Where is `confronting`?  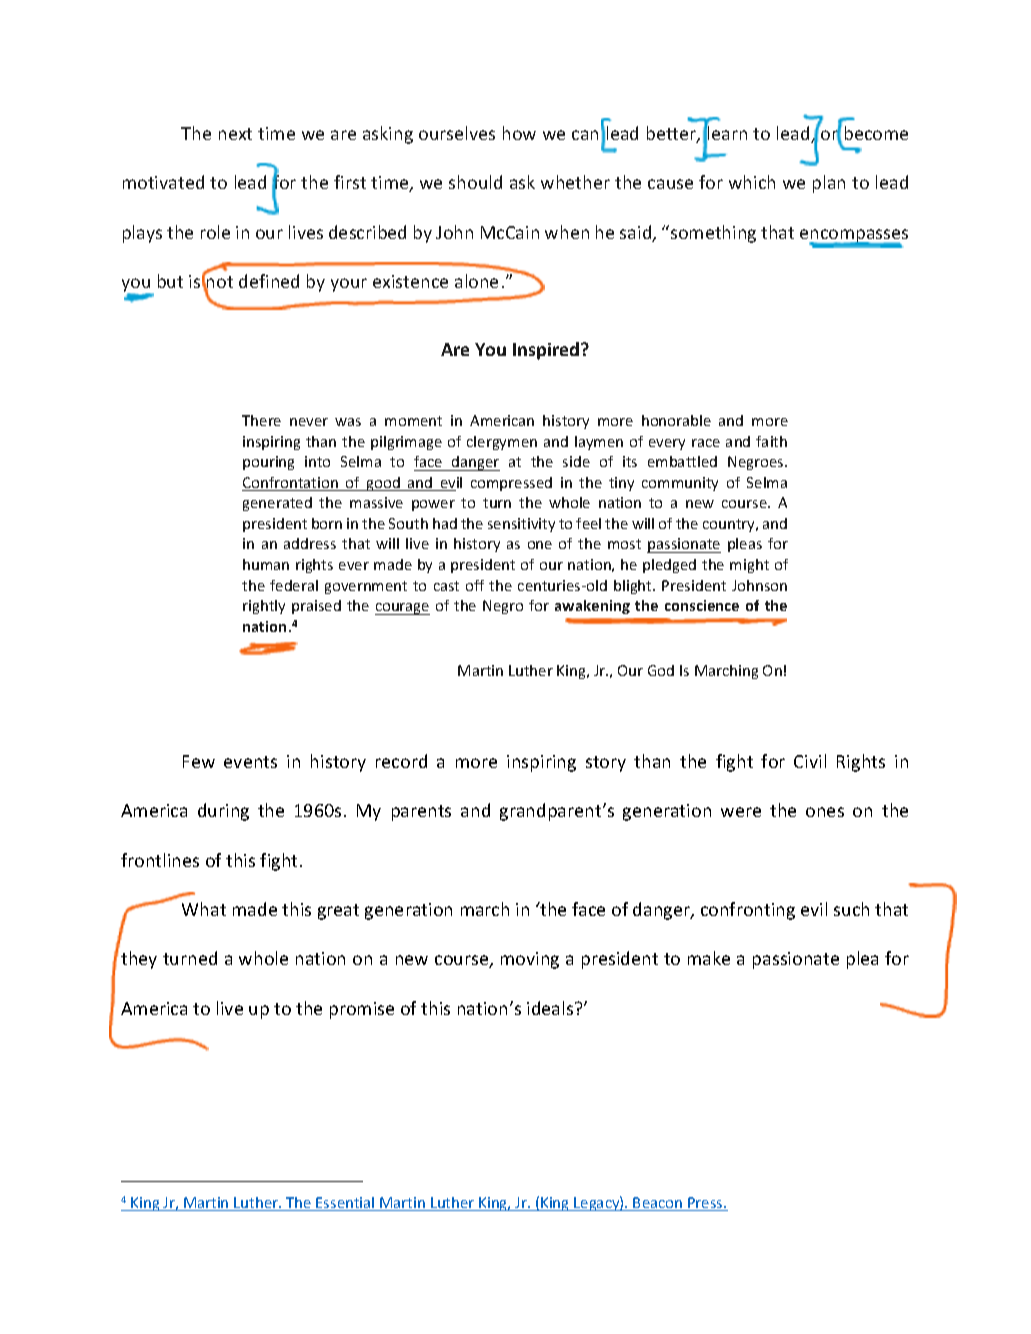 confronting is located at coordinates (748, 911).
